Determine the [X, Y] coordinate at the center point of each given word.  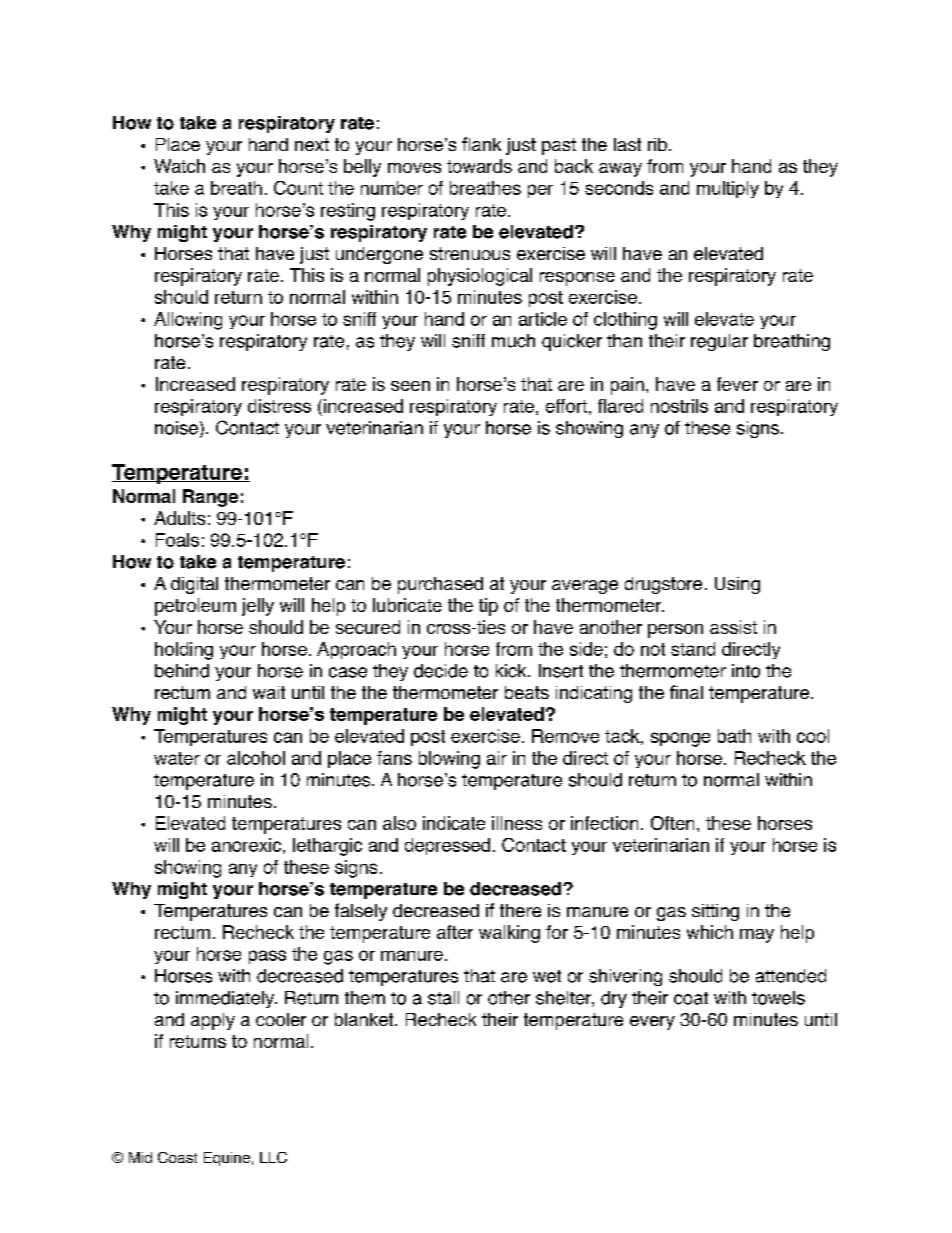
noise [176, 428]
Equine [227, 1159]
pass [267, 957]
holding [184, 651]
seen [410, 386]
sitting [715, 912]
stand [693, 649]
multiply [728, 189]
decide [441, 671]
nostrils [679, 406]
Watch [179, 166]
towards [479, 166]
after [455, 932]
